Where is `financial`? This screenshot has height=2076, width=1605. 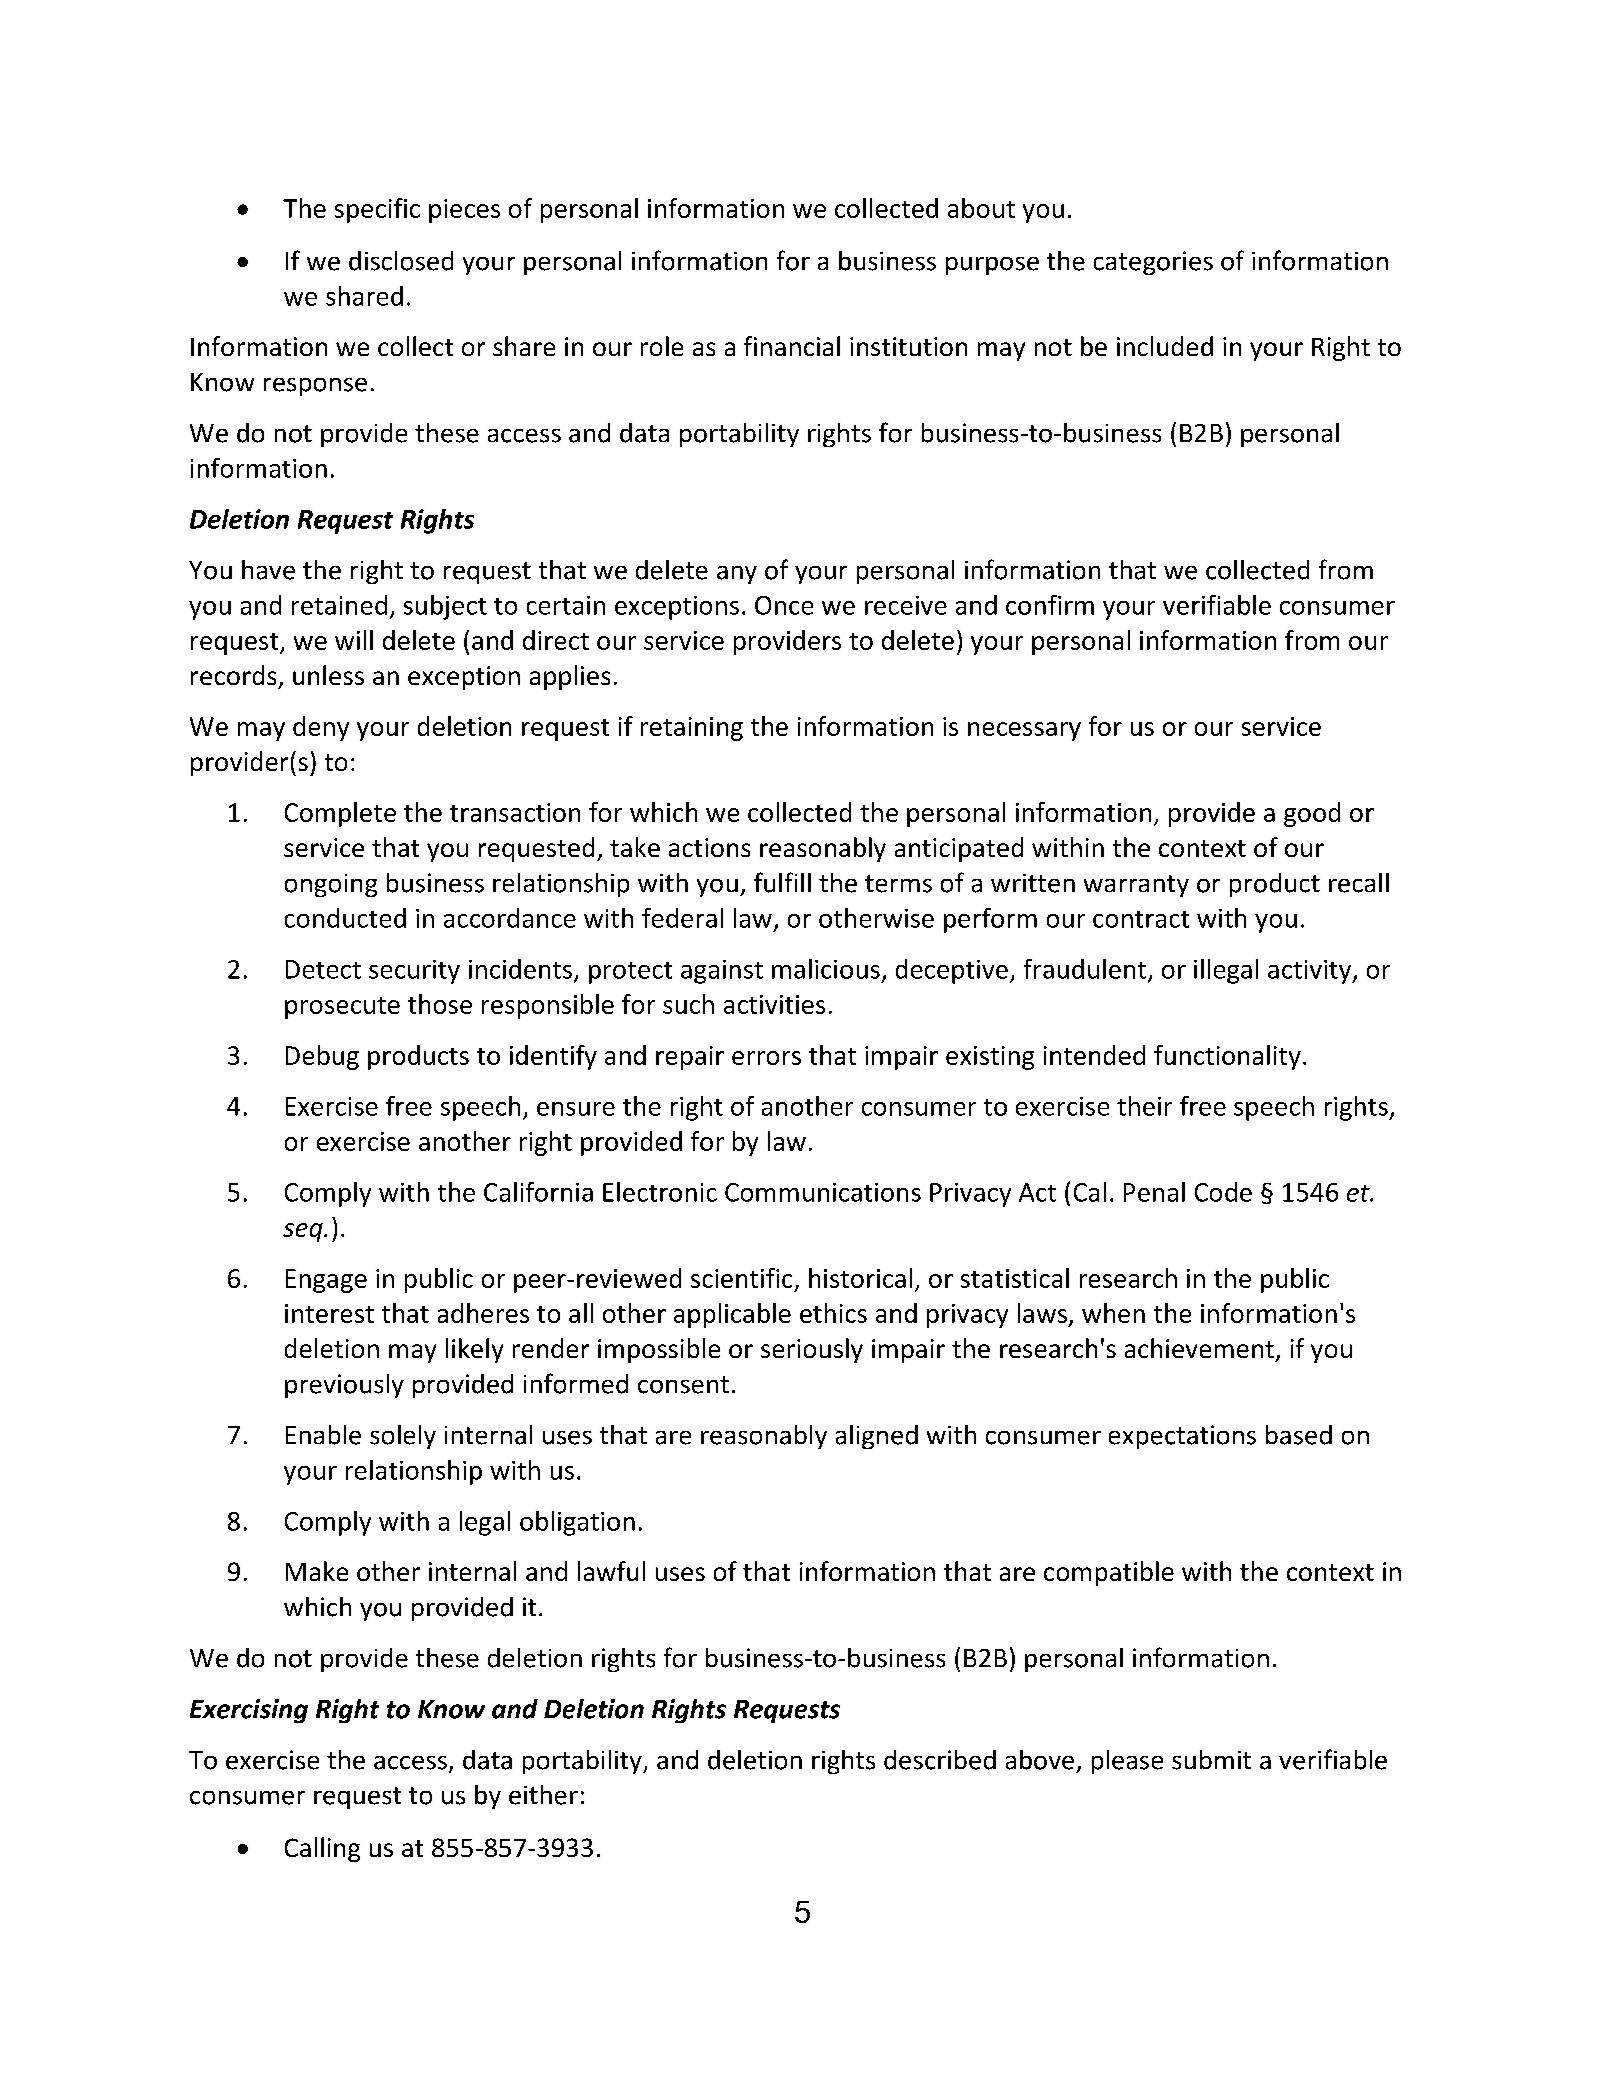
financial is located at coordinates (792, 346).
